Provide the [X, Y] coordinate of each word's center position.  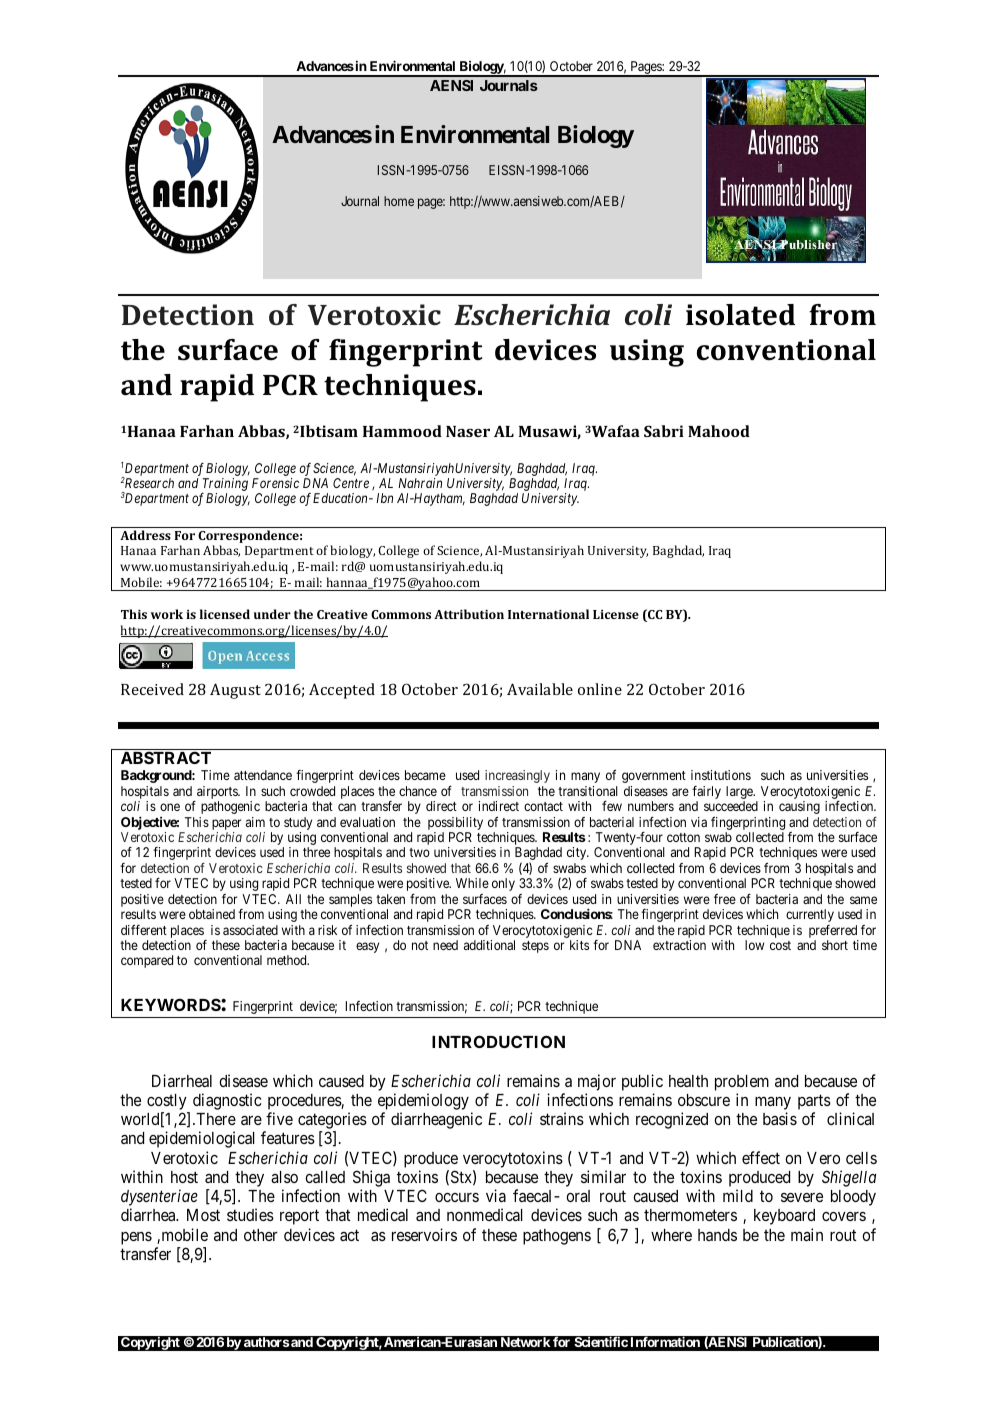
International [548, 614]
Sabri [664, 431]
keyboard [784, 1217]
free [725, 899]
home [399, 201]
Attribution [469, 614]
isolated [740, 315]
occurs [457, 1197]
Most [203, 1215]
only [503, 884]
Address [145, 535]
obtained [212, 914]
